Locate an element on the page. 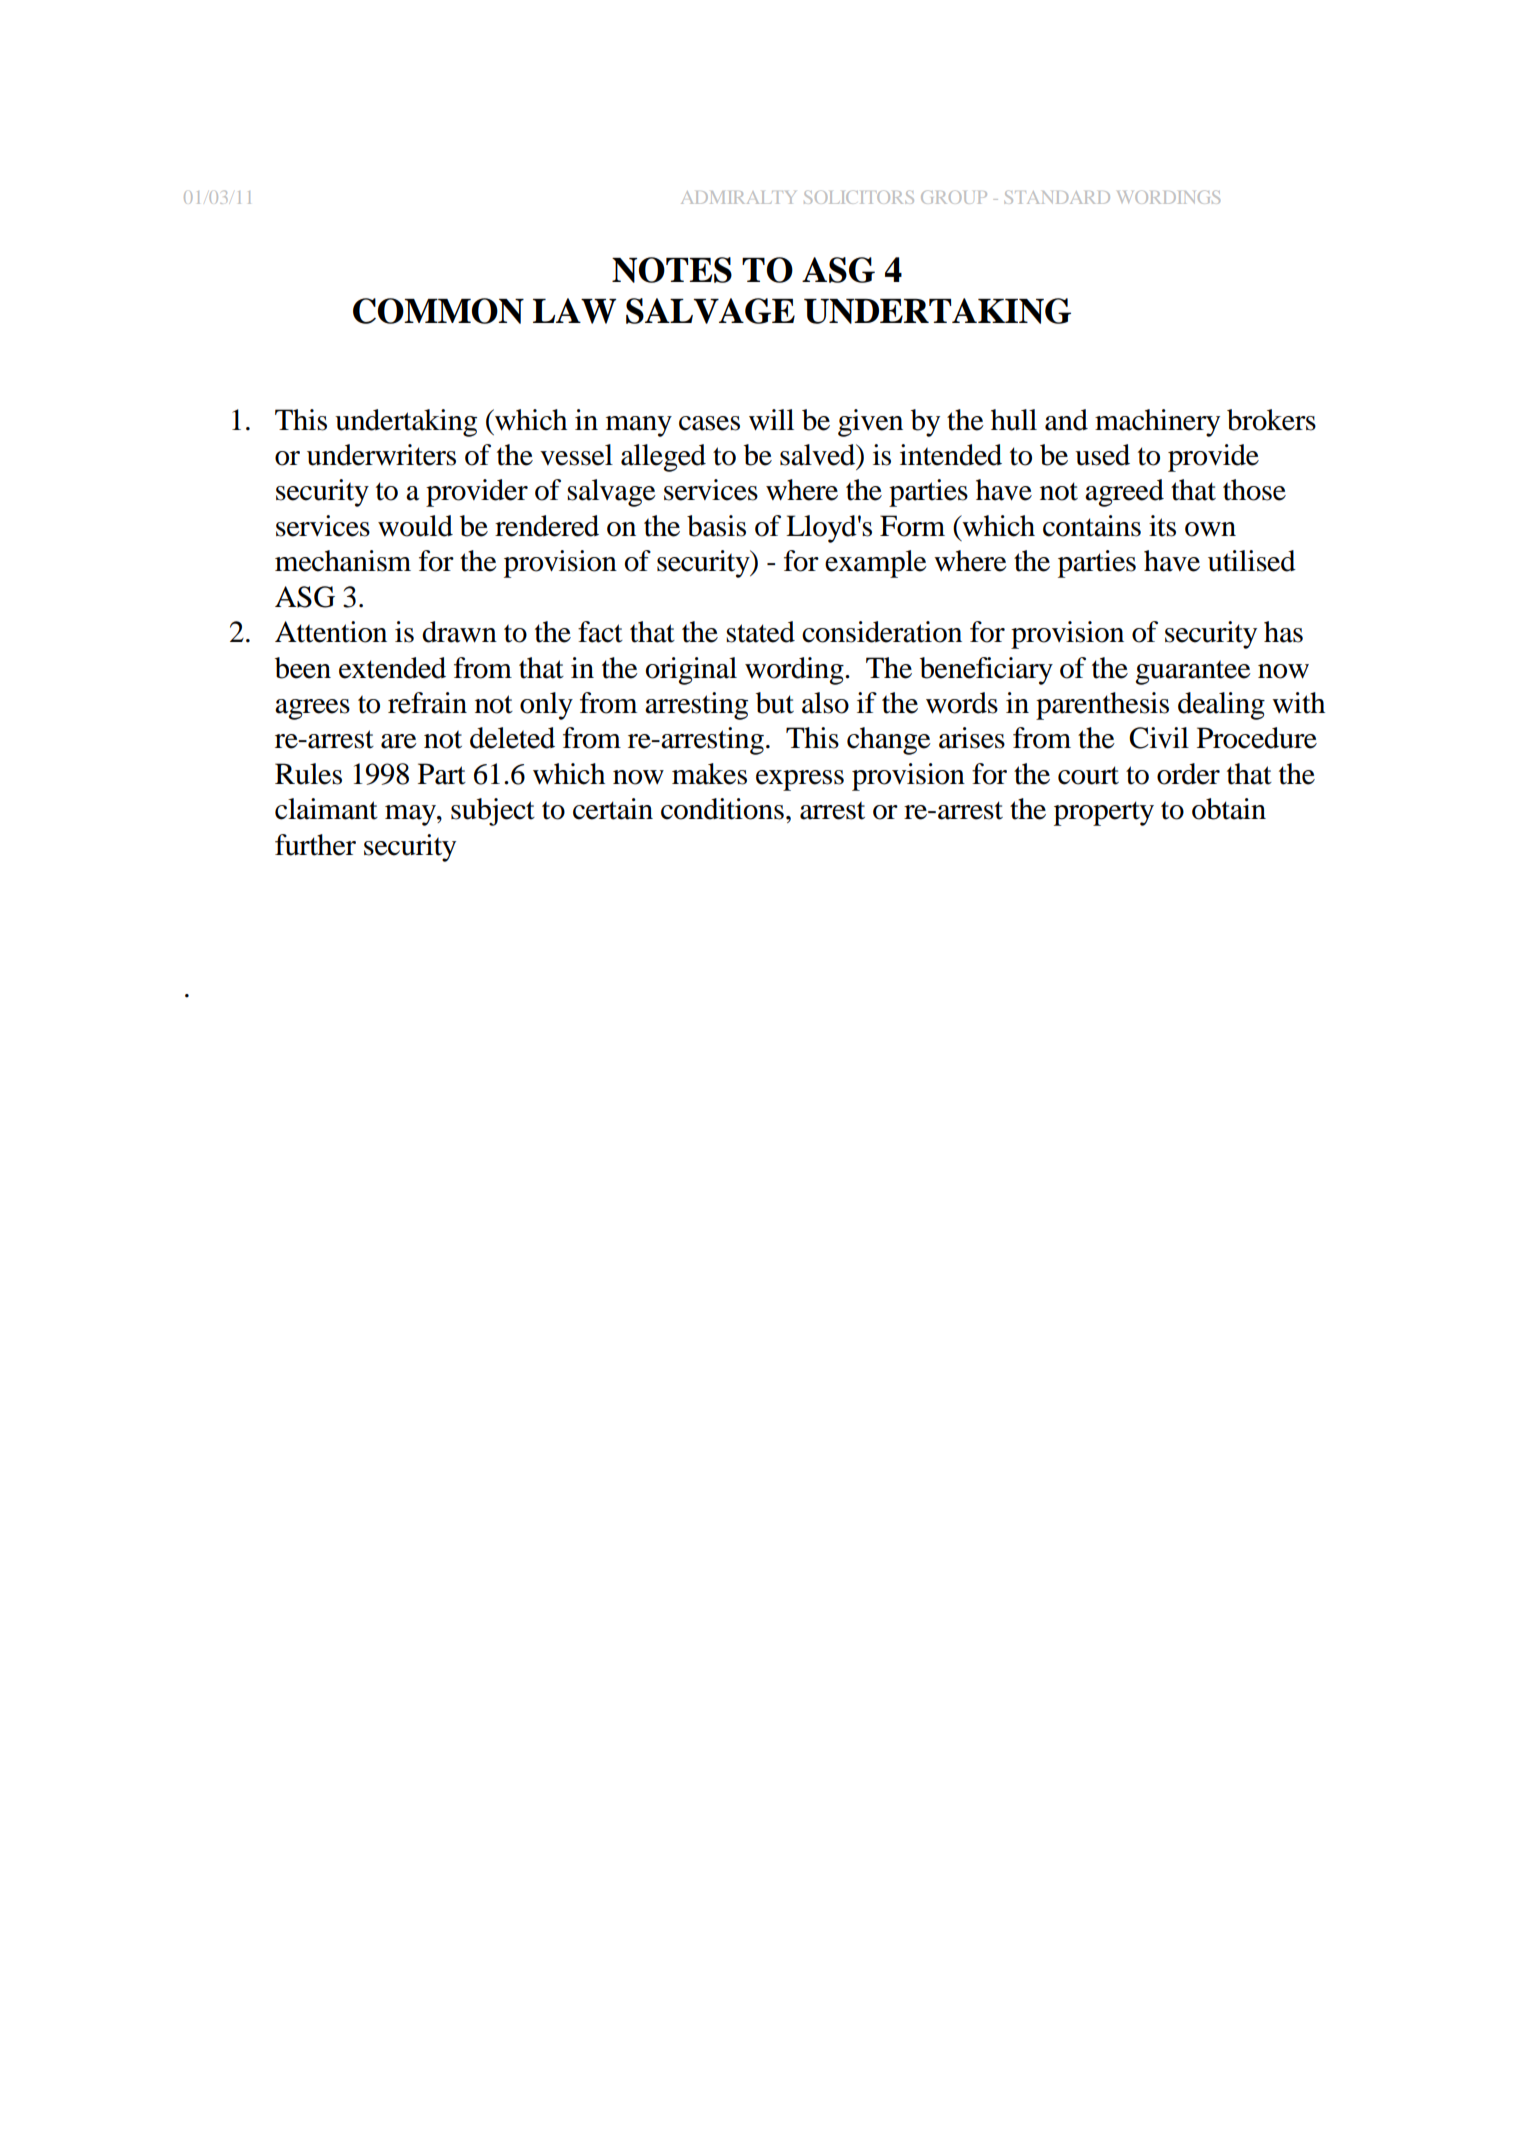 The width and height of the page is (1515, 2143). guarantee is located at coordinates (1193, 672).
